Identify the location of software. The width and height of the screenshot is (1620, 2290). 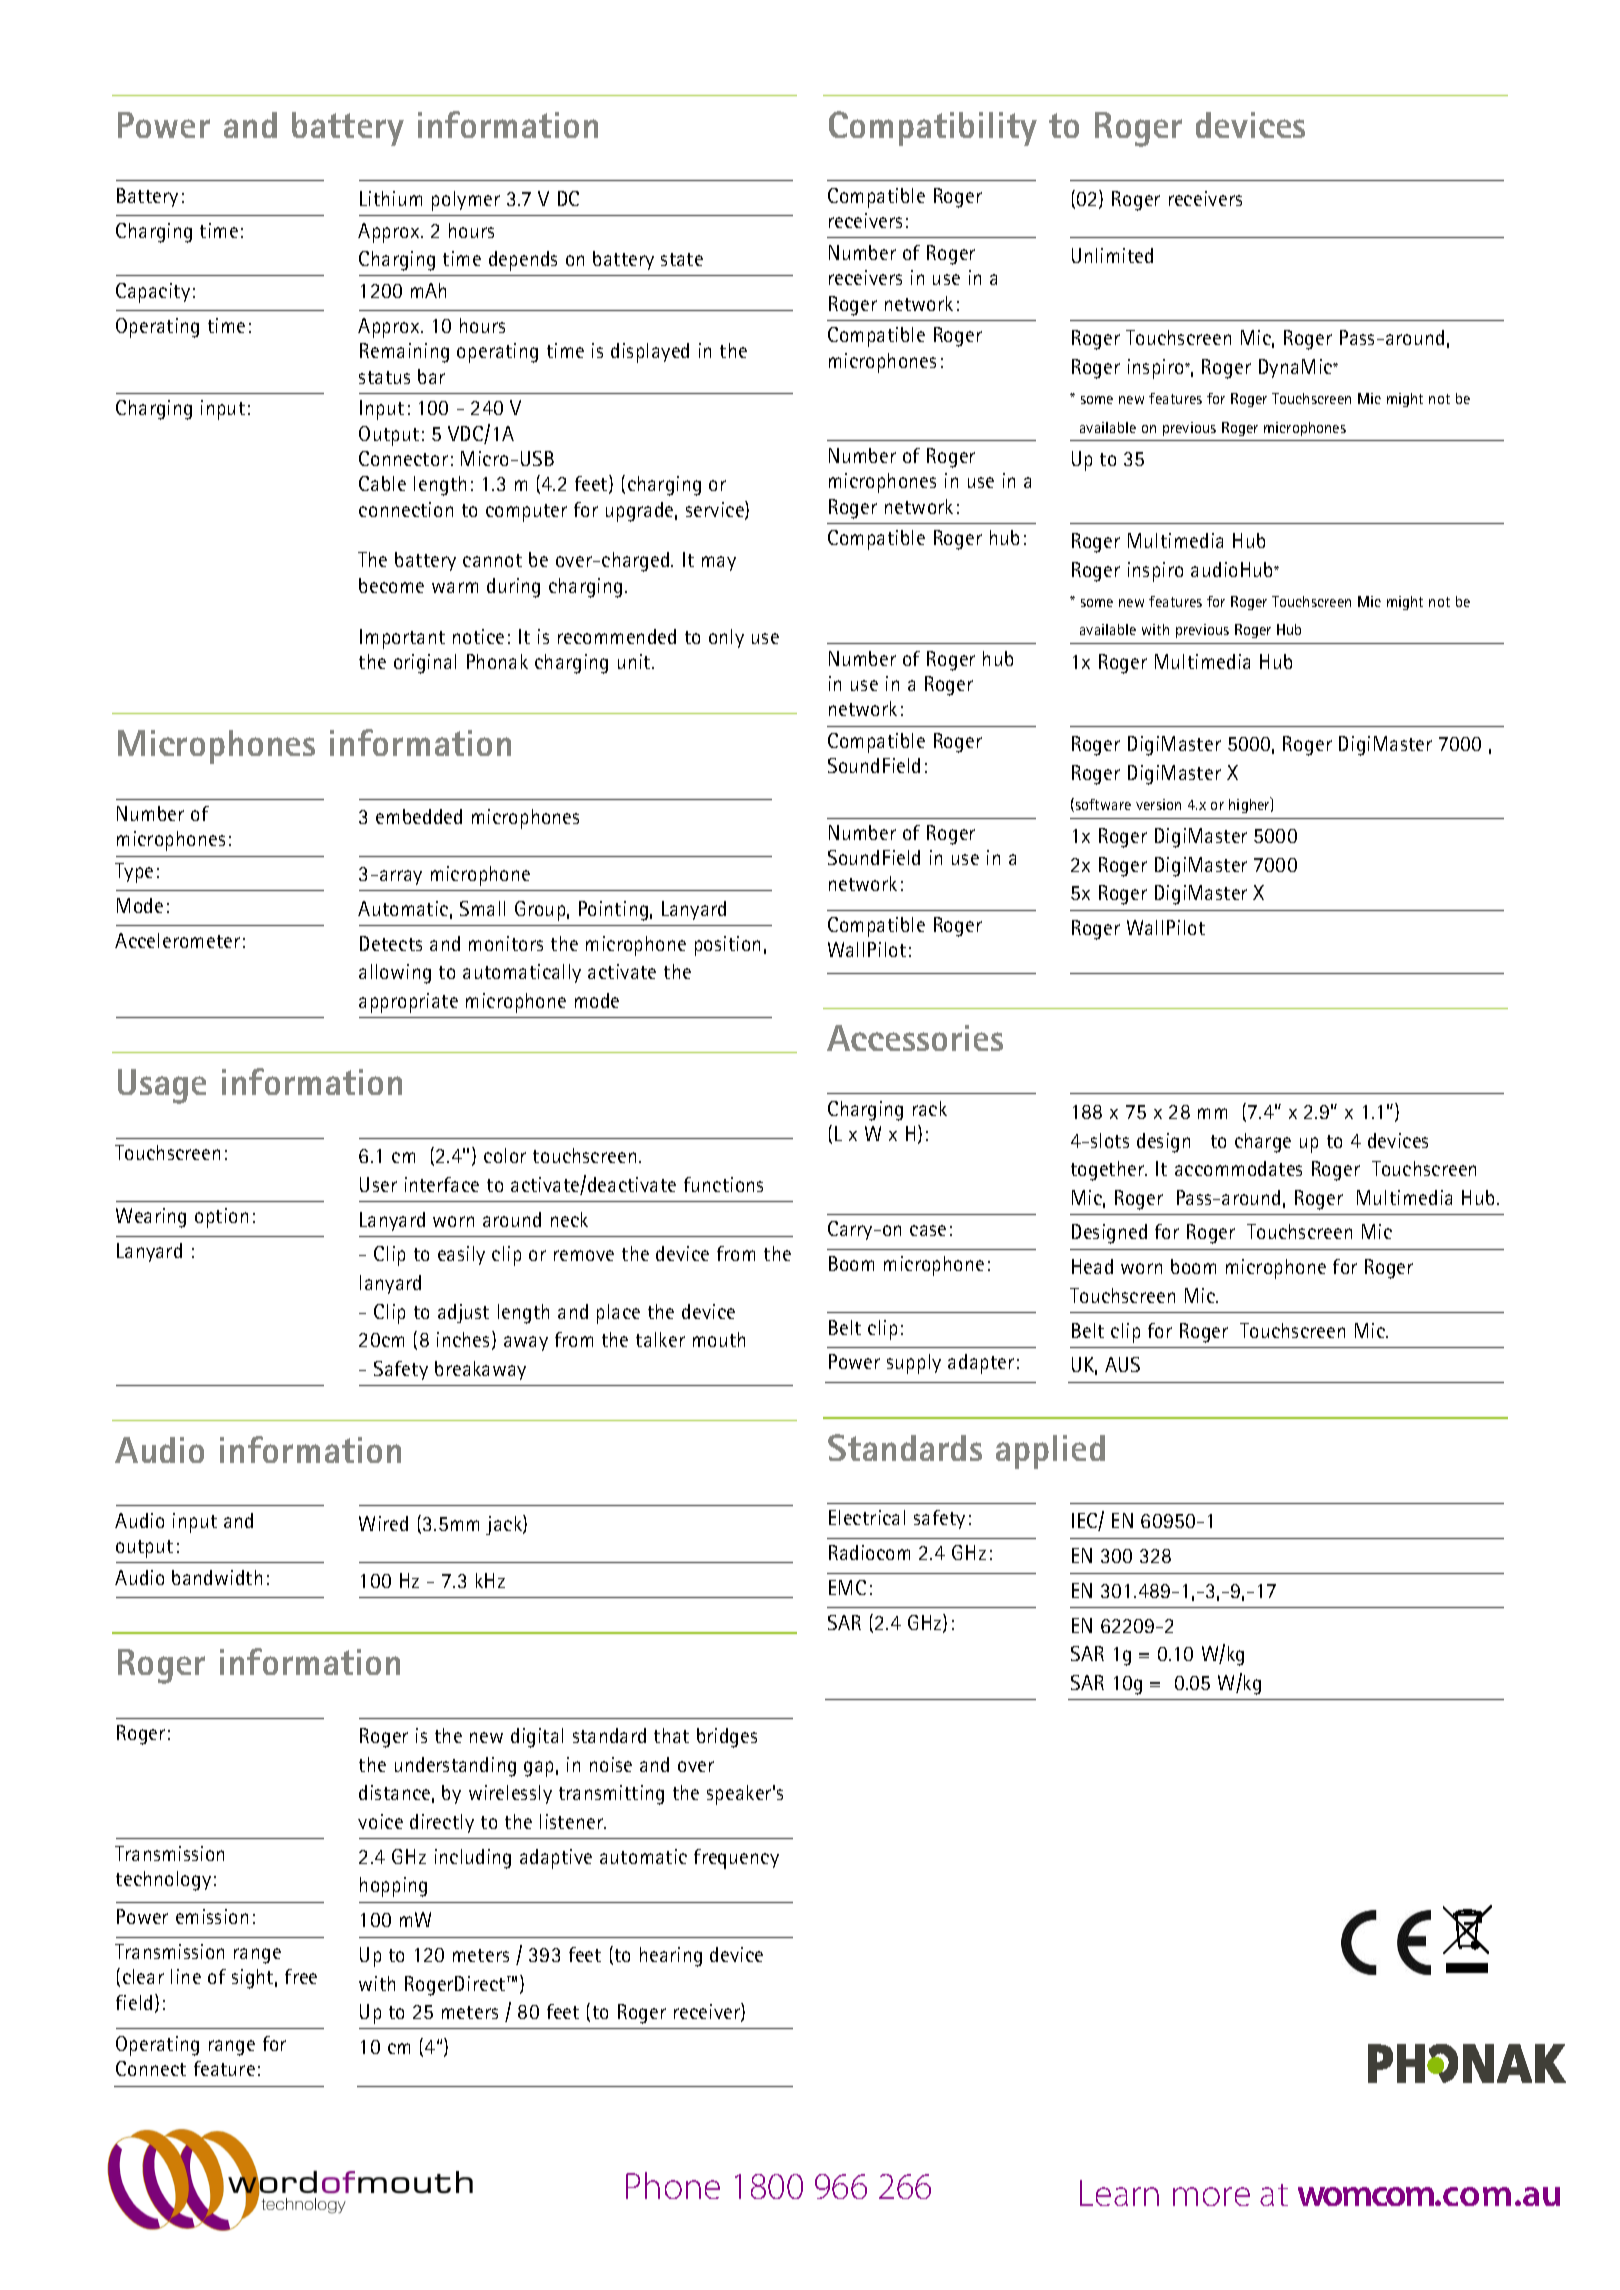
(1102, 805).
